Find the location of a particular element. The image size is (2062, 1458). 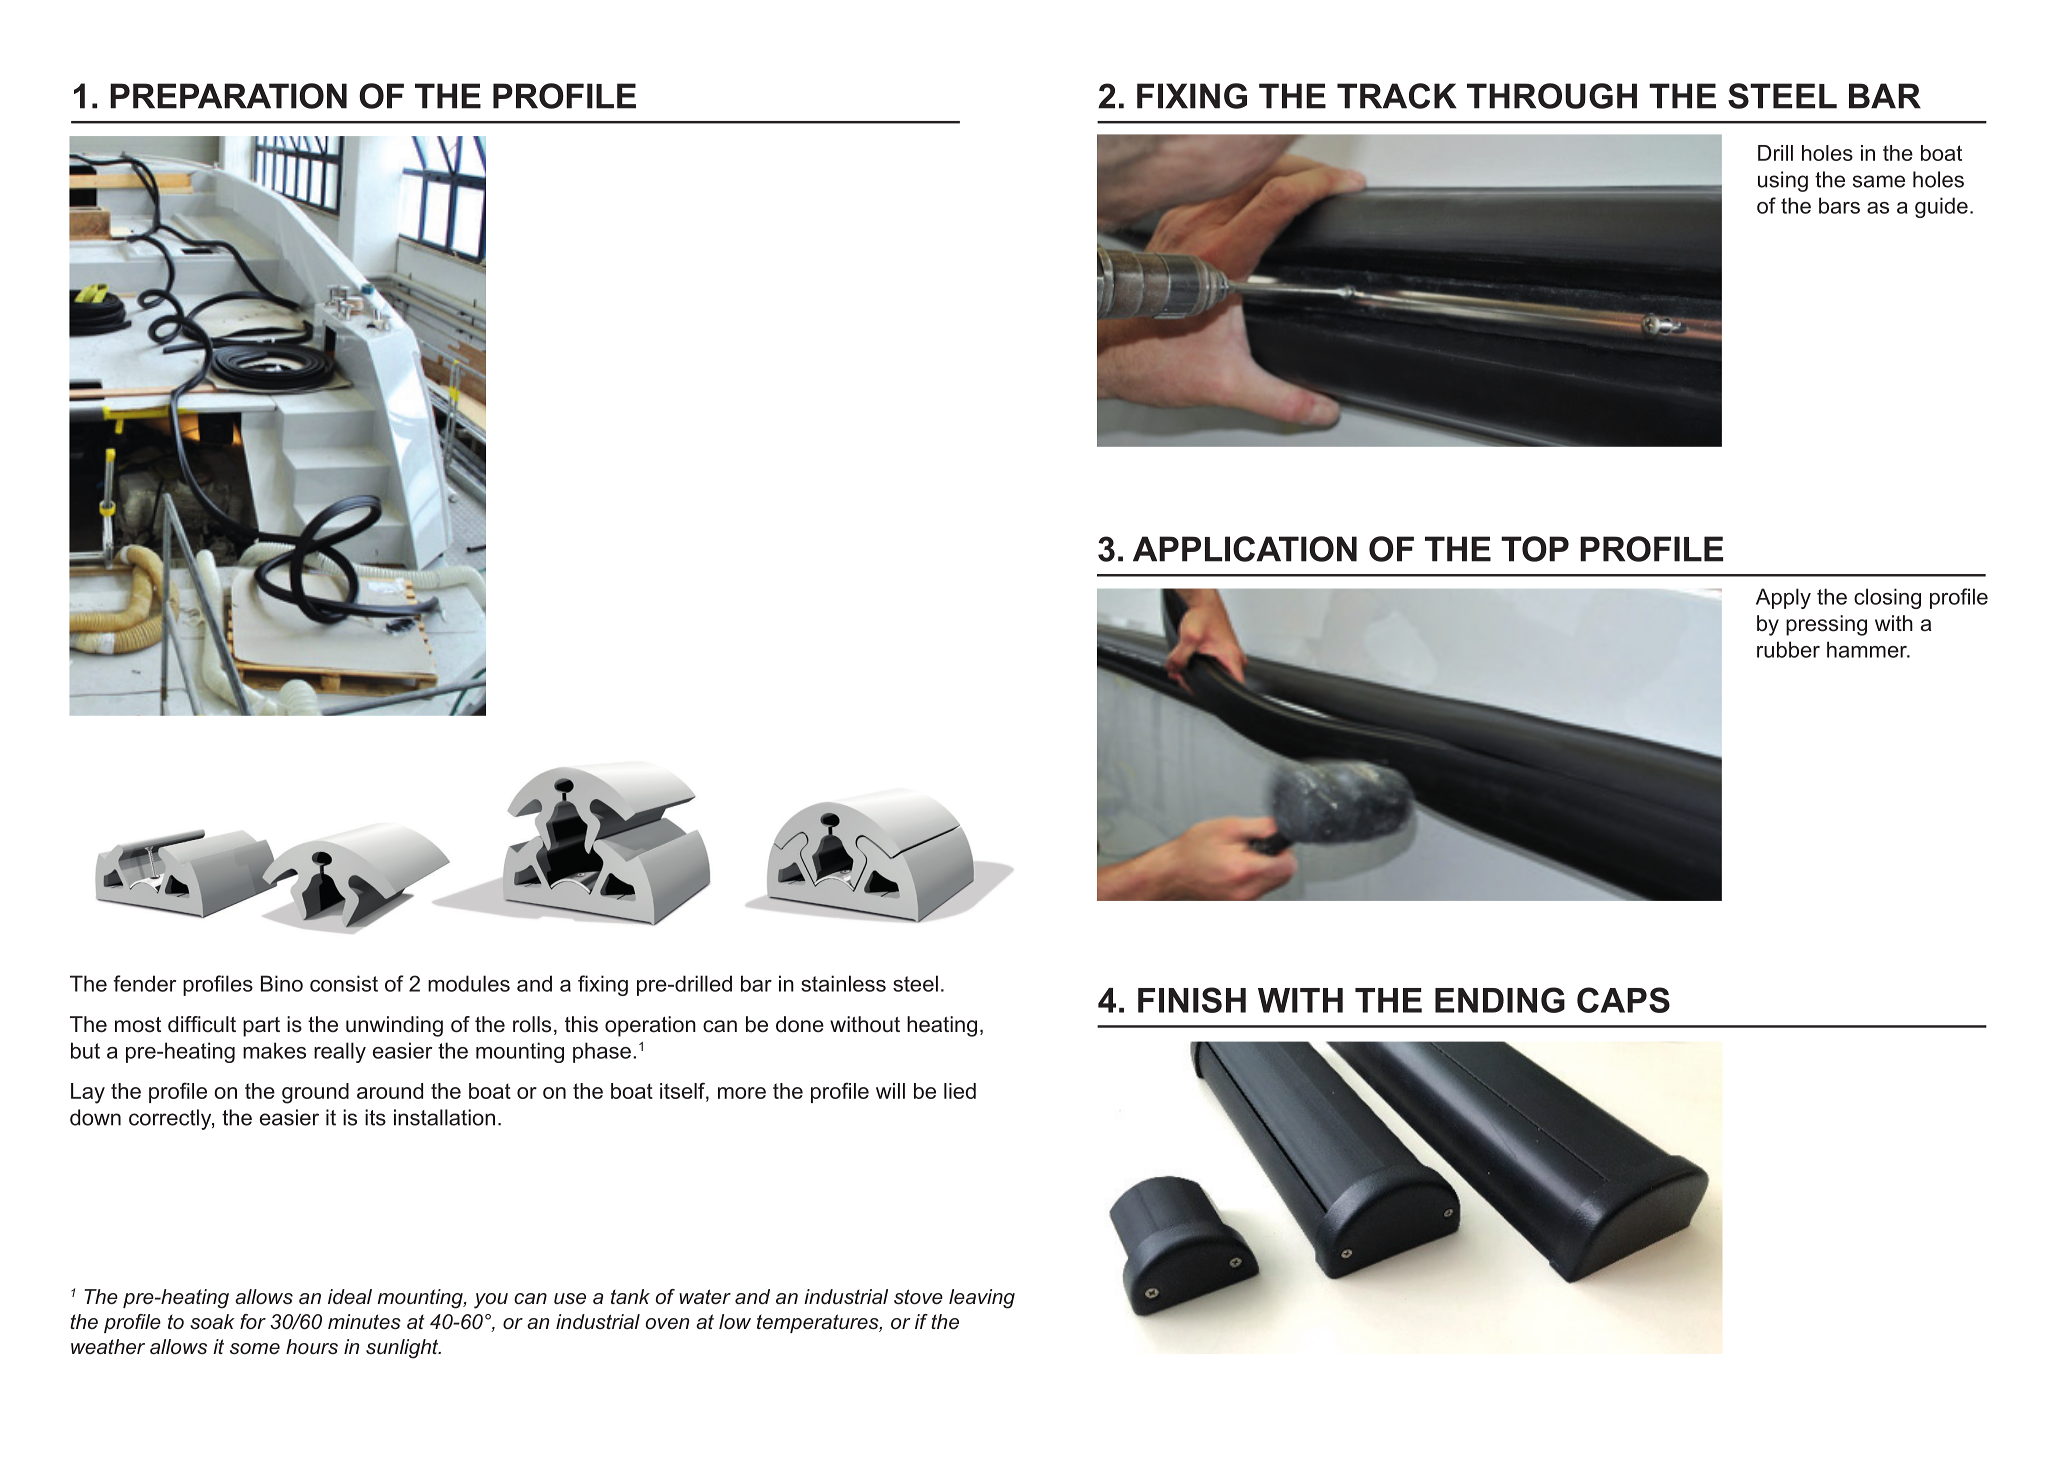

ideal is located at coordinates (350, 1297).
